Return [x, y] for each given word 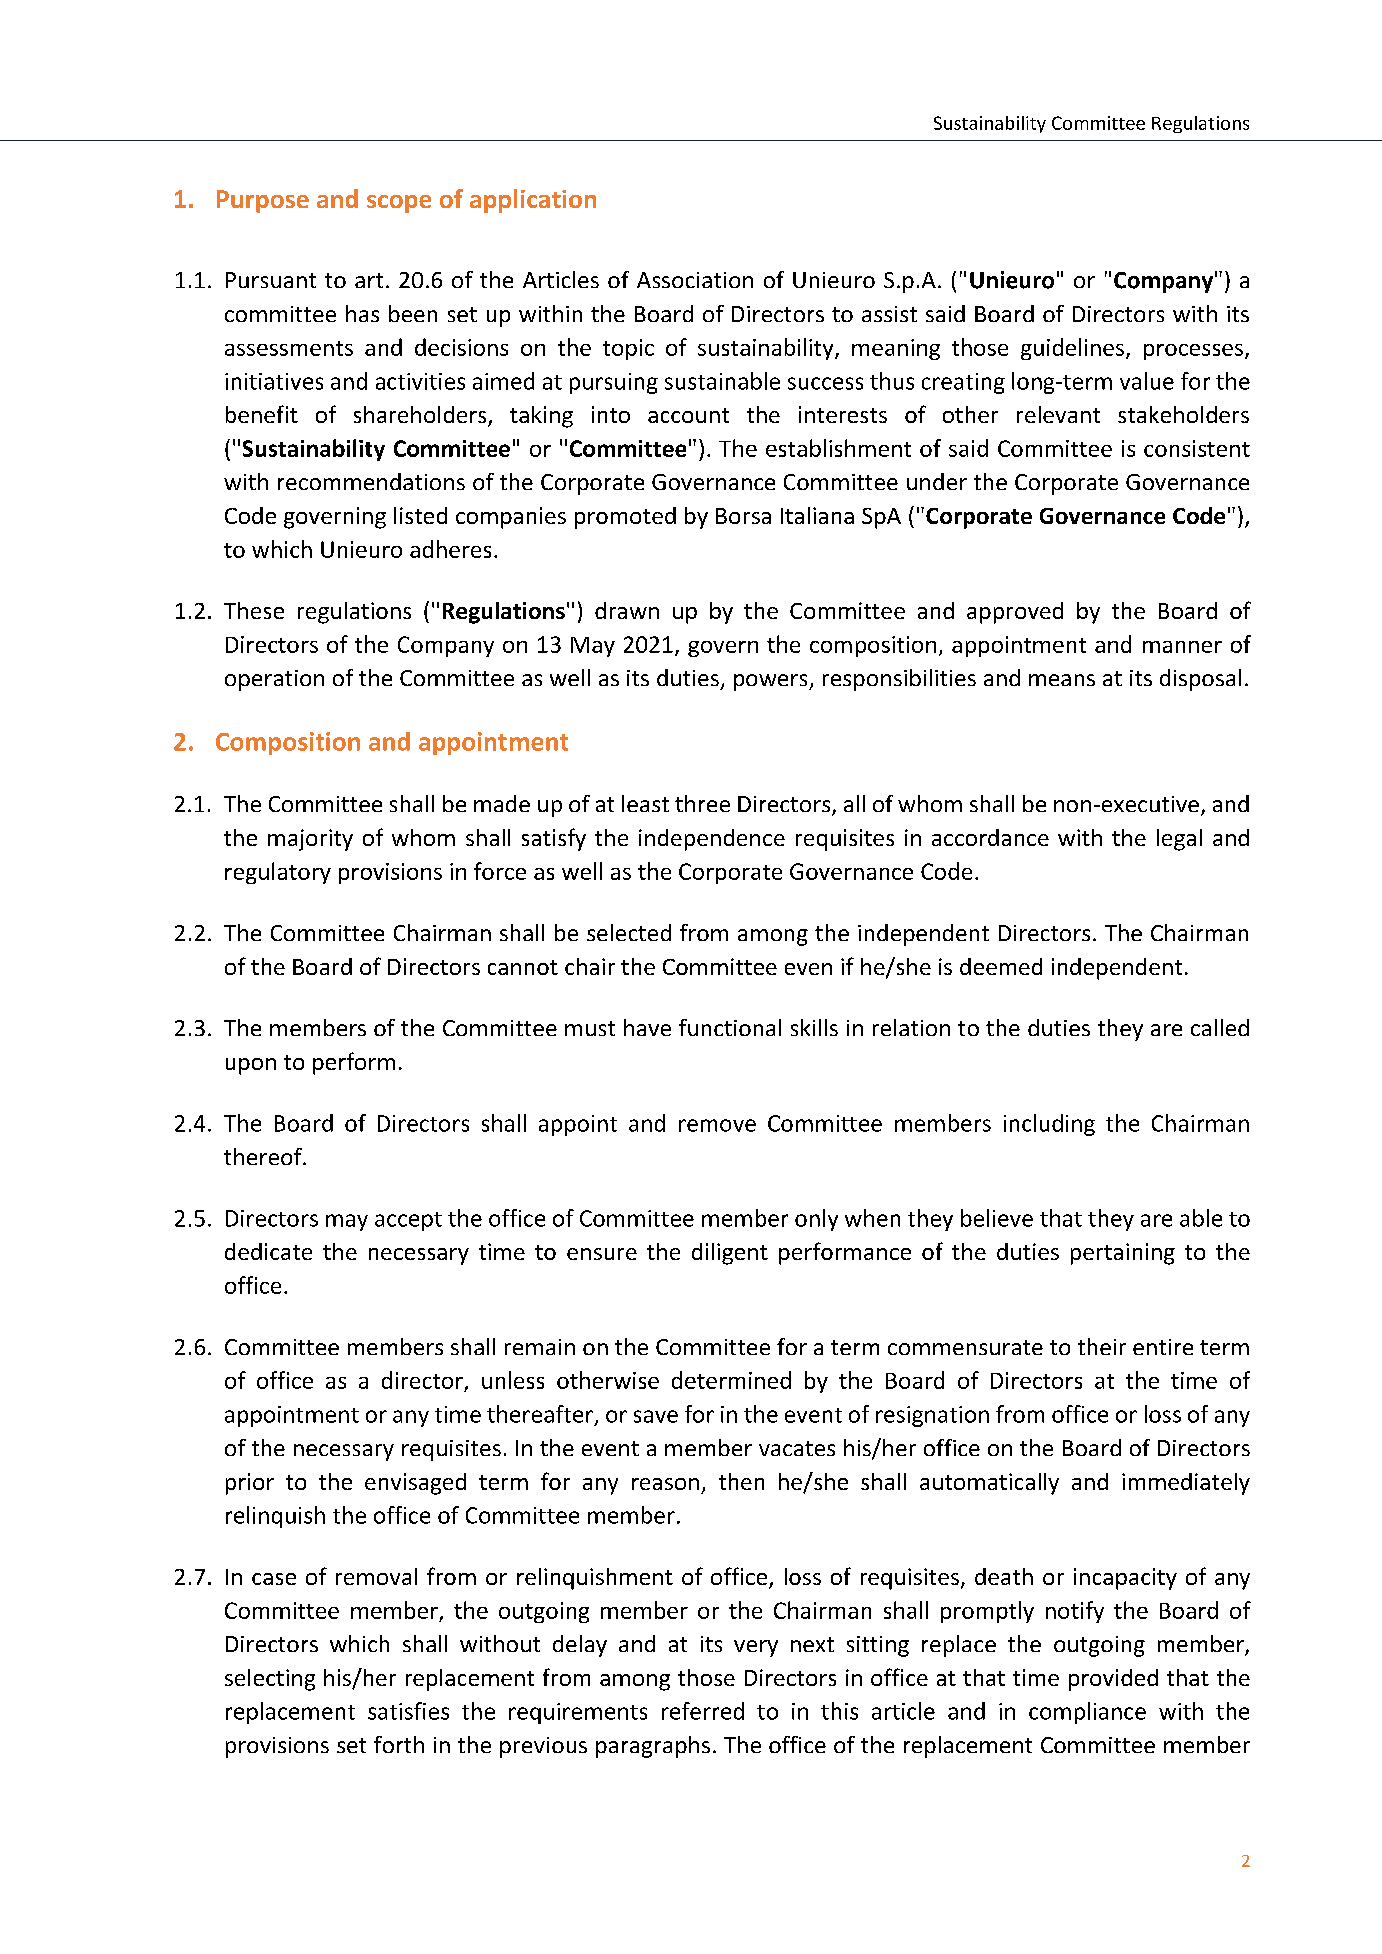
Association [695, 280]
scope [399, 204]
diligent [730, 1254]
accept [408, 1221]
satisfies [408, 1711]
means [1062, 680]
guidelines [1074, 349]
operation [274, 680]
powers [772, 682]
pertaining [1123, 1254]
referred [703, 1711]
